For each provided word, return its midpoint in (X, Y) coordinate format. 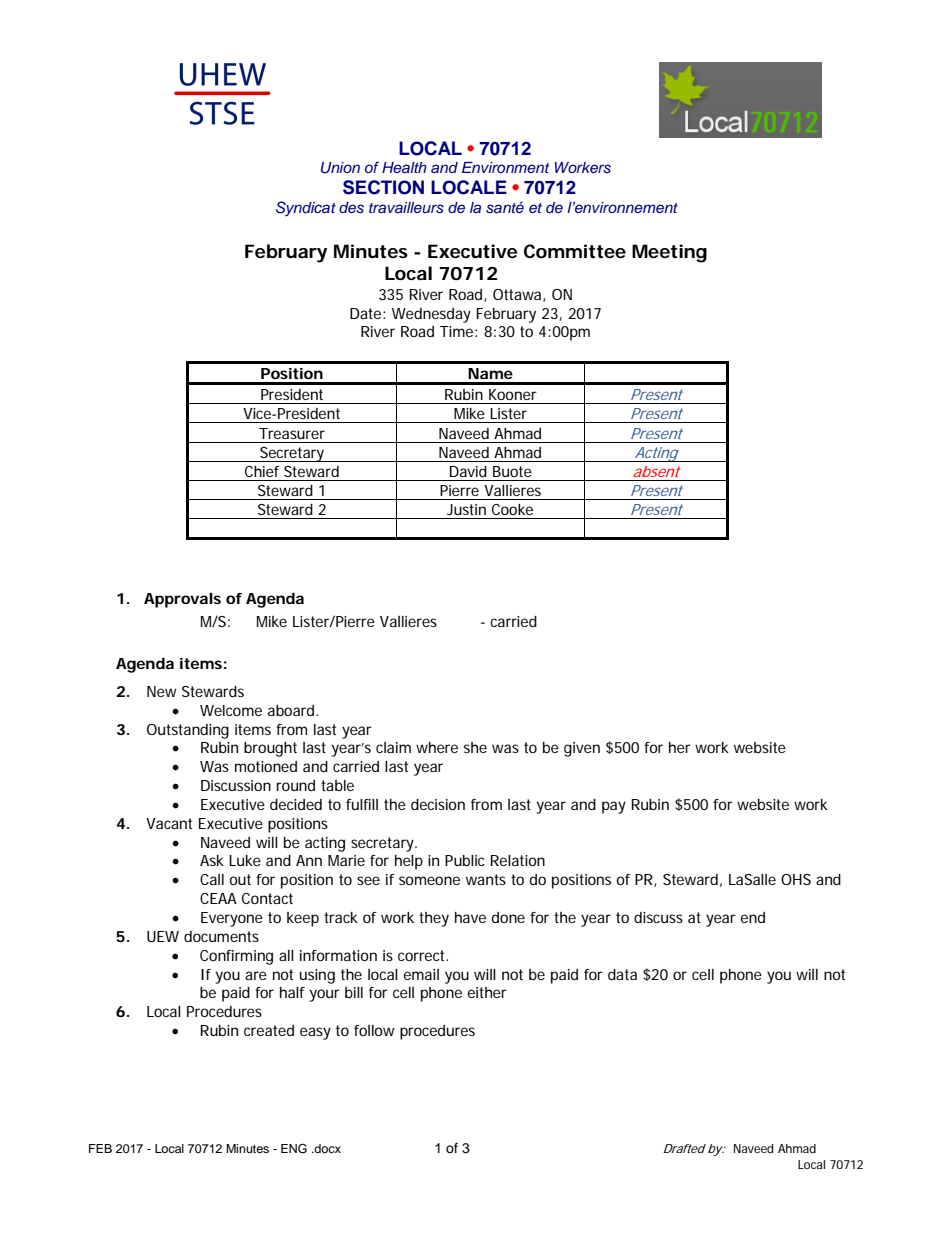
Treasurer (292, 433)
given (582, 749)
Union (340, 168)
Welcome (231, 710)
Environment (505, 167)
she (475, 747)
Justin (466, 509)
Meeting (669, 253)
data (622, 974)
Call (212, 879)
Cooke (512, 509)
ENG (294, 1148)
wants (486, 879)
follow (374, 1030)
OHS (796, 879)
